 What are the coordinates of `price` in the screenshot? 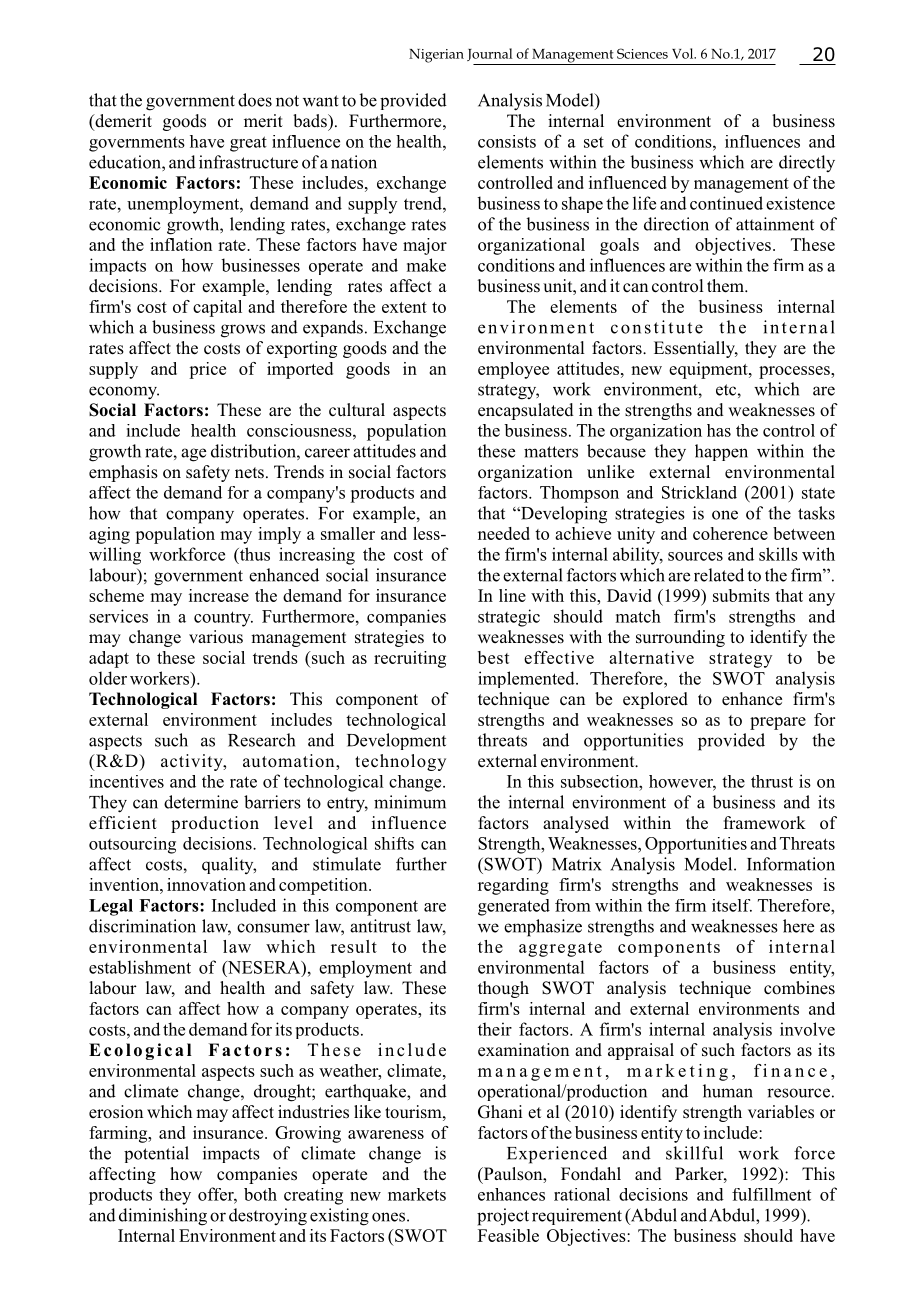 It's located at (207, 370).
